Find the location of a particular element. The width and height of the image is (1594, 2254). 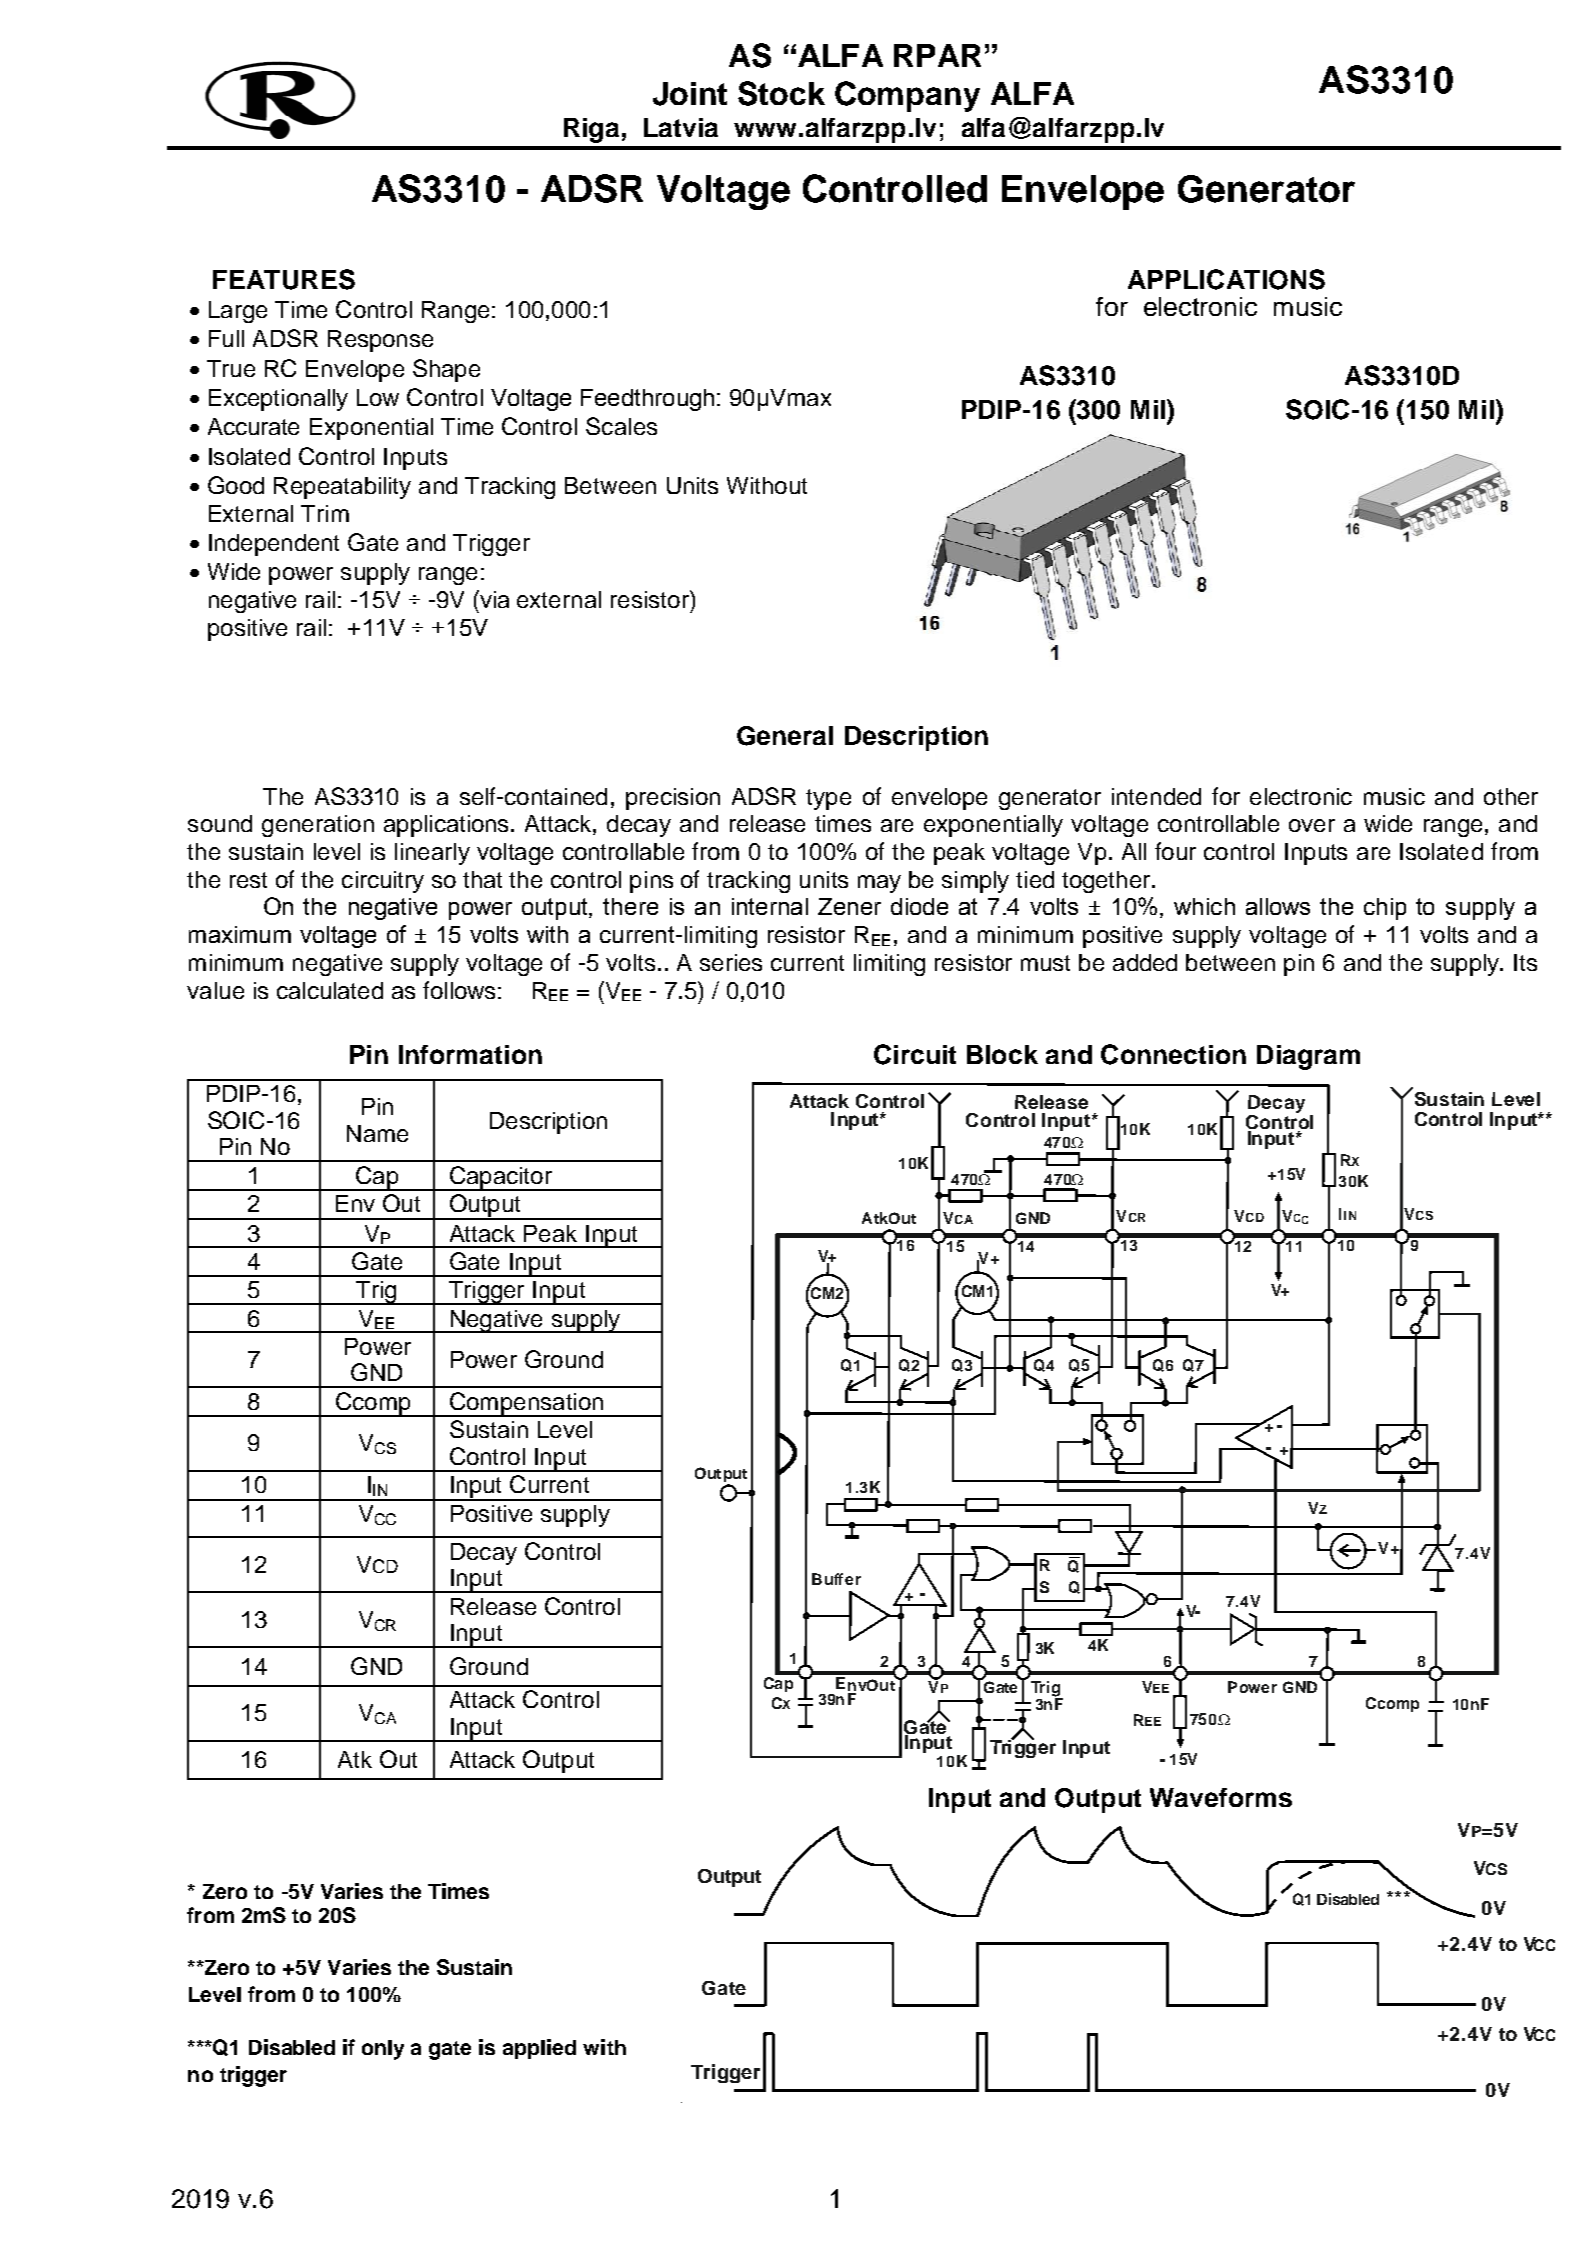

Block is located at coordinates (1002, 1054).
